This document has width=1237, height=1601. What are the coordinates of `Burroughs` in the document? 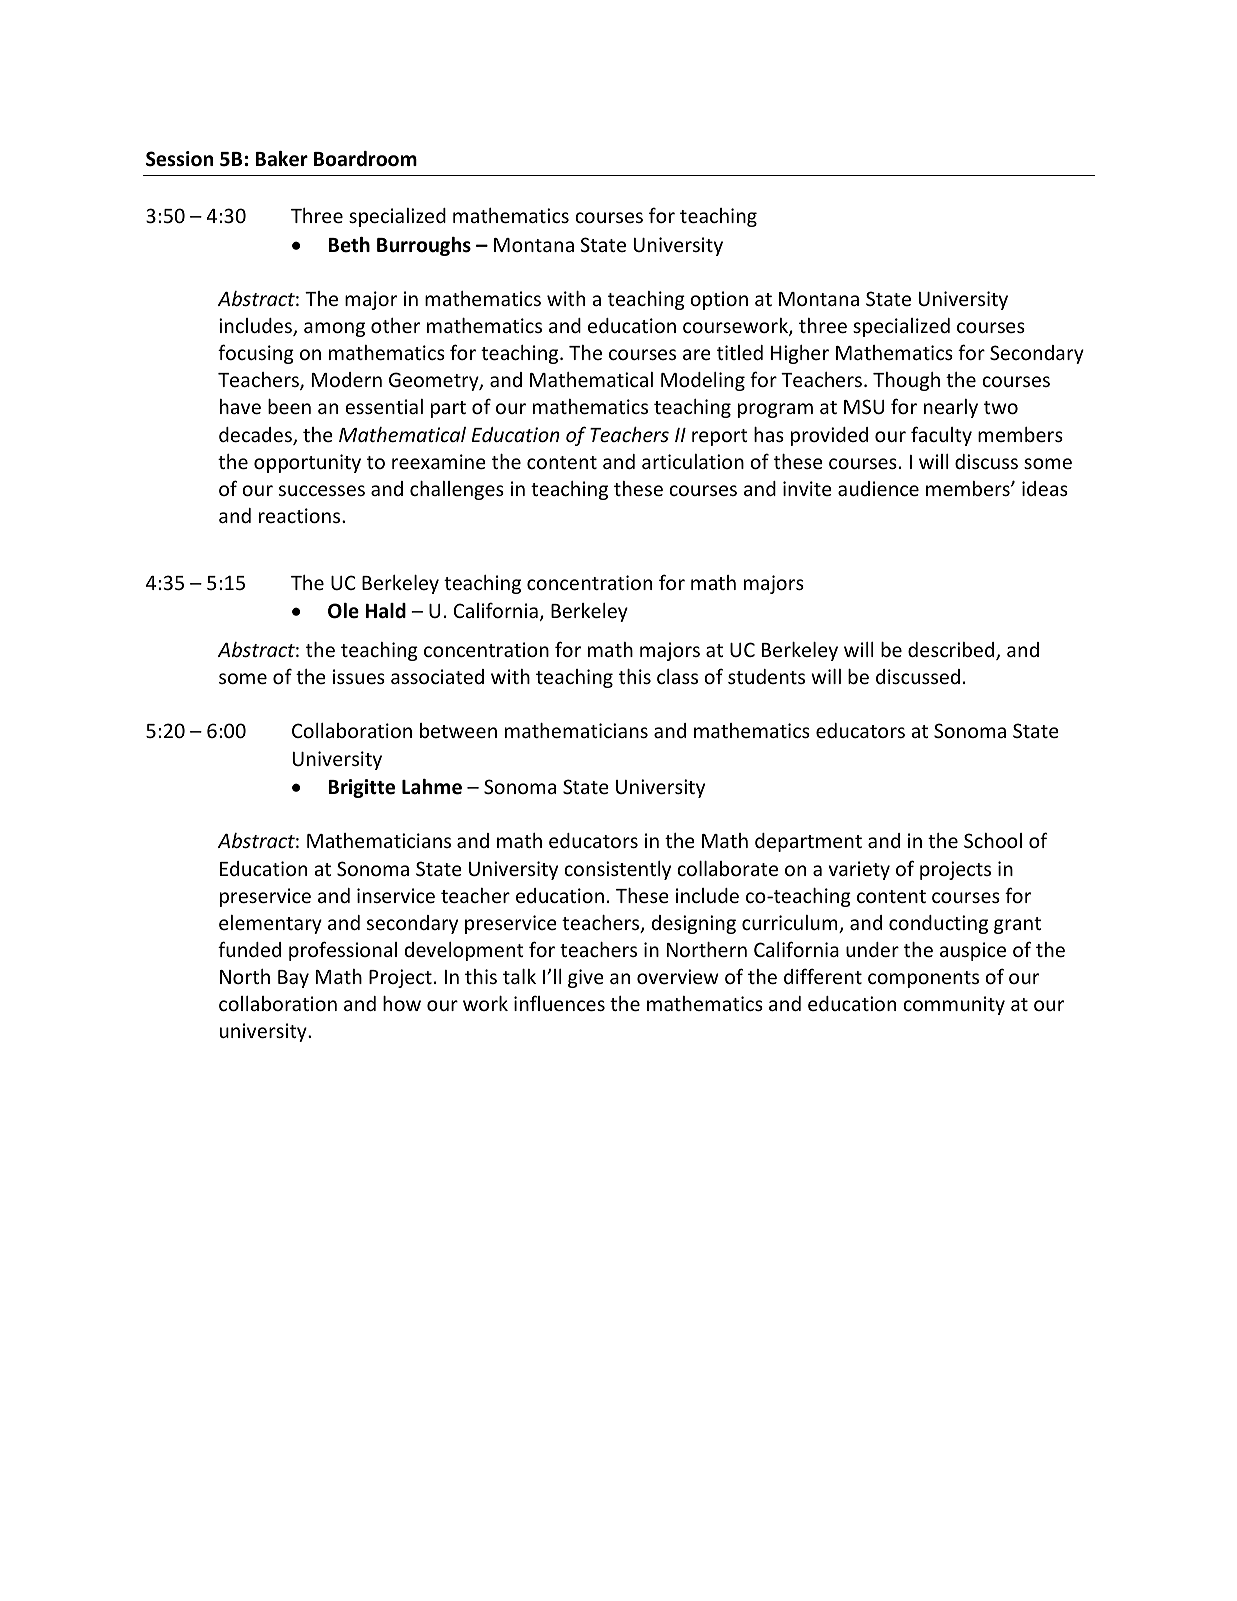 It's located at (424, 246).
